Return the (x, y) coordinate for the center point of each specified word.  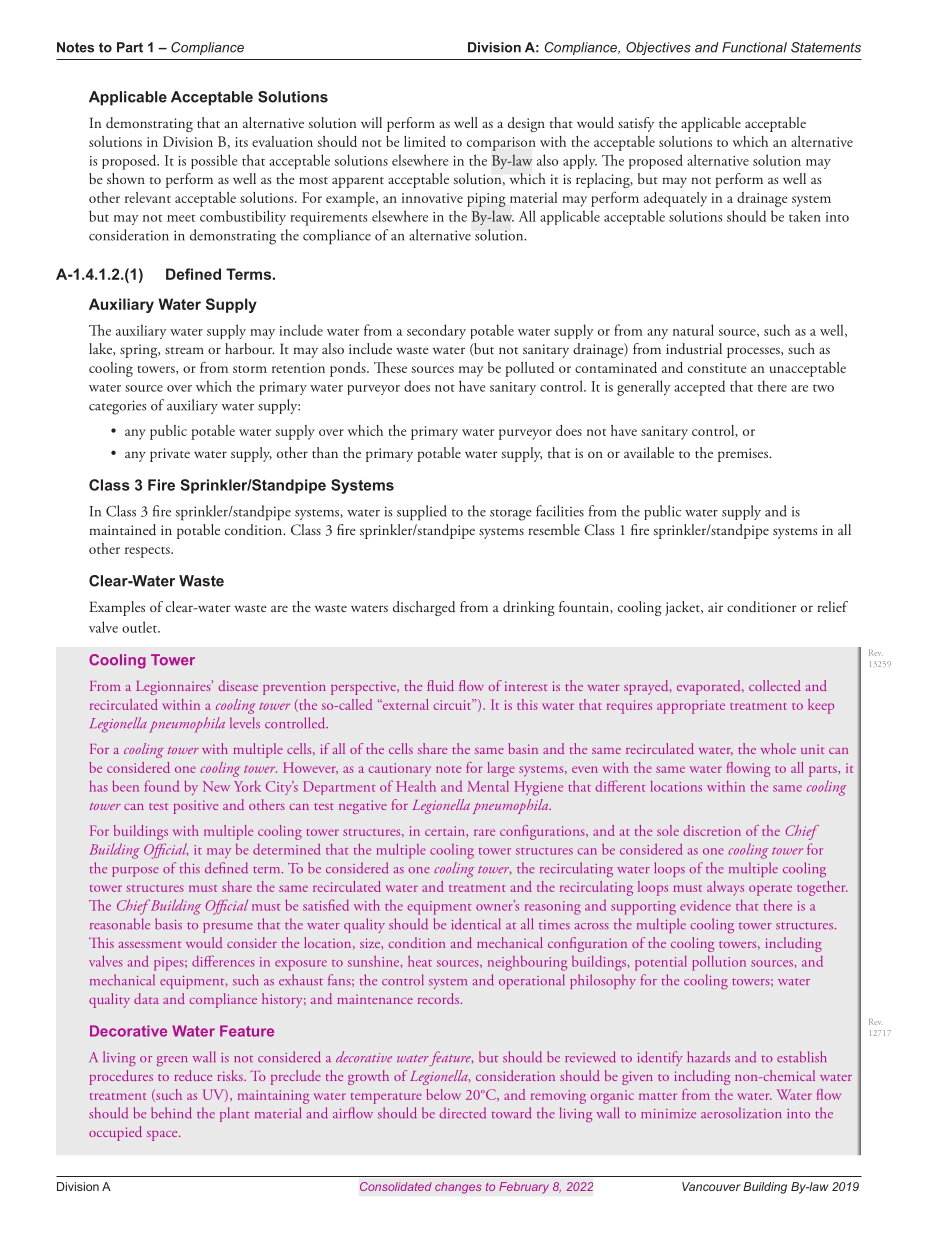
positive (195, 807)
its (241, 142)
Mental (488, 786)
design (526, 124)
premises (744, 455)
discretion (712, 830)
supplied (422, 513)
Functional (754, 47)
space (163, 1136)
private (170, 455)
